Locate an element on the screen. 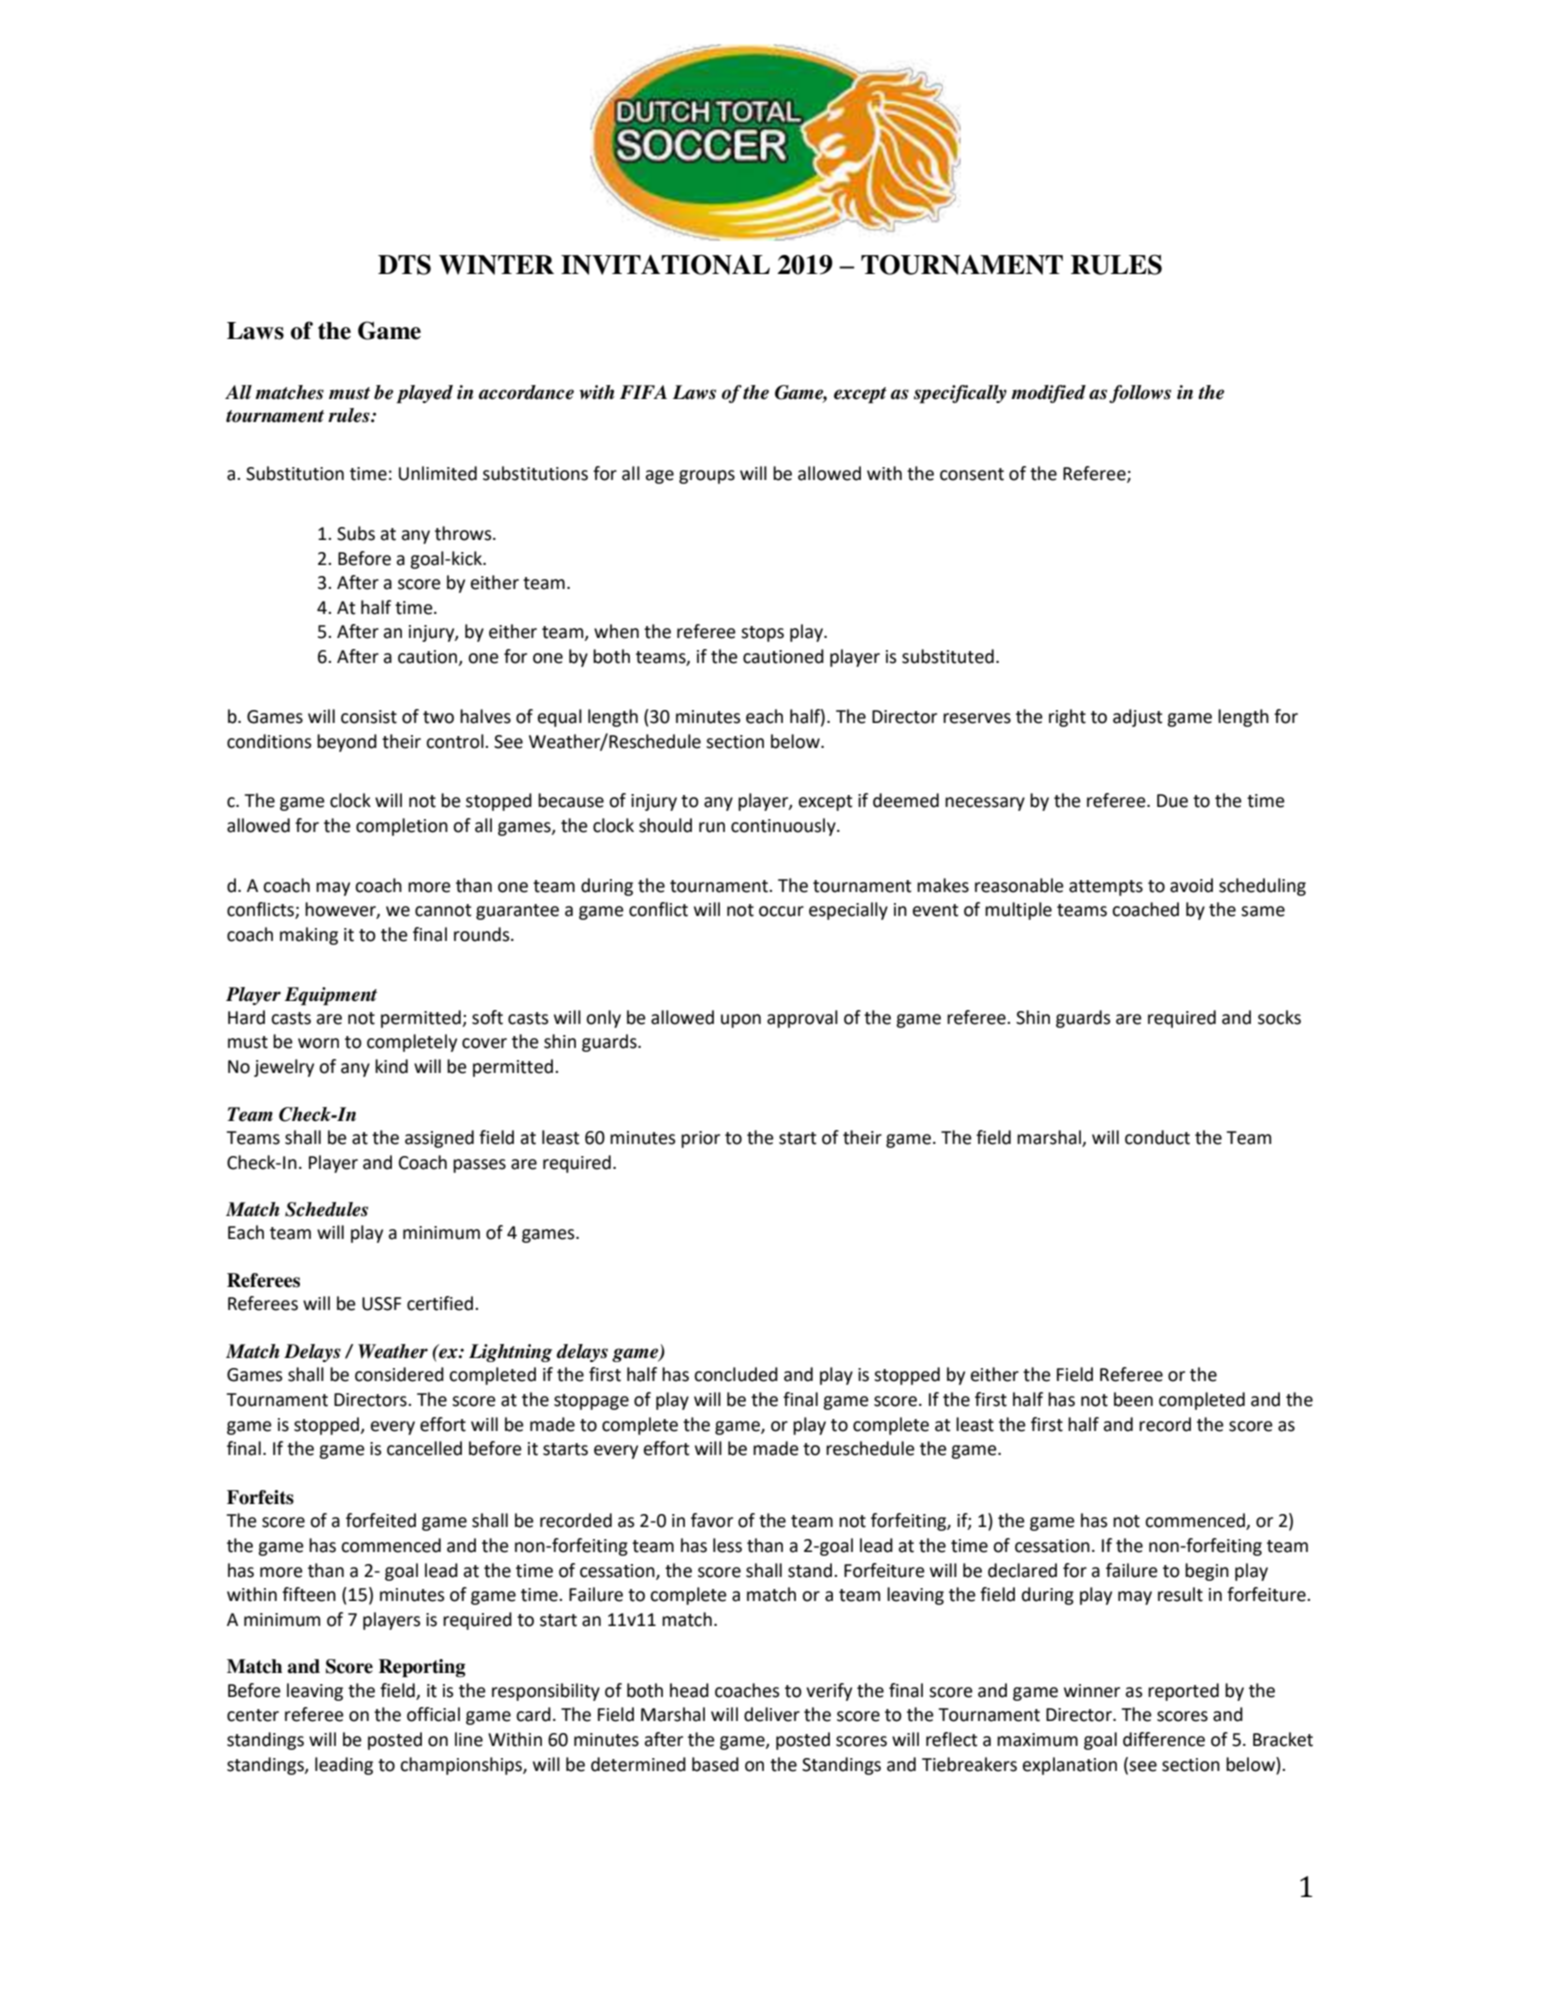 This screenshot has width=1541, height=1994. conduct is located at coordinates (1157, 1137).
